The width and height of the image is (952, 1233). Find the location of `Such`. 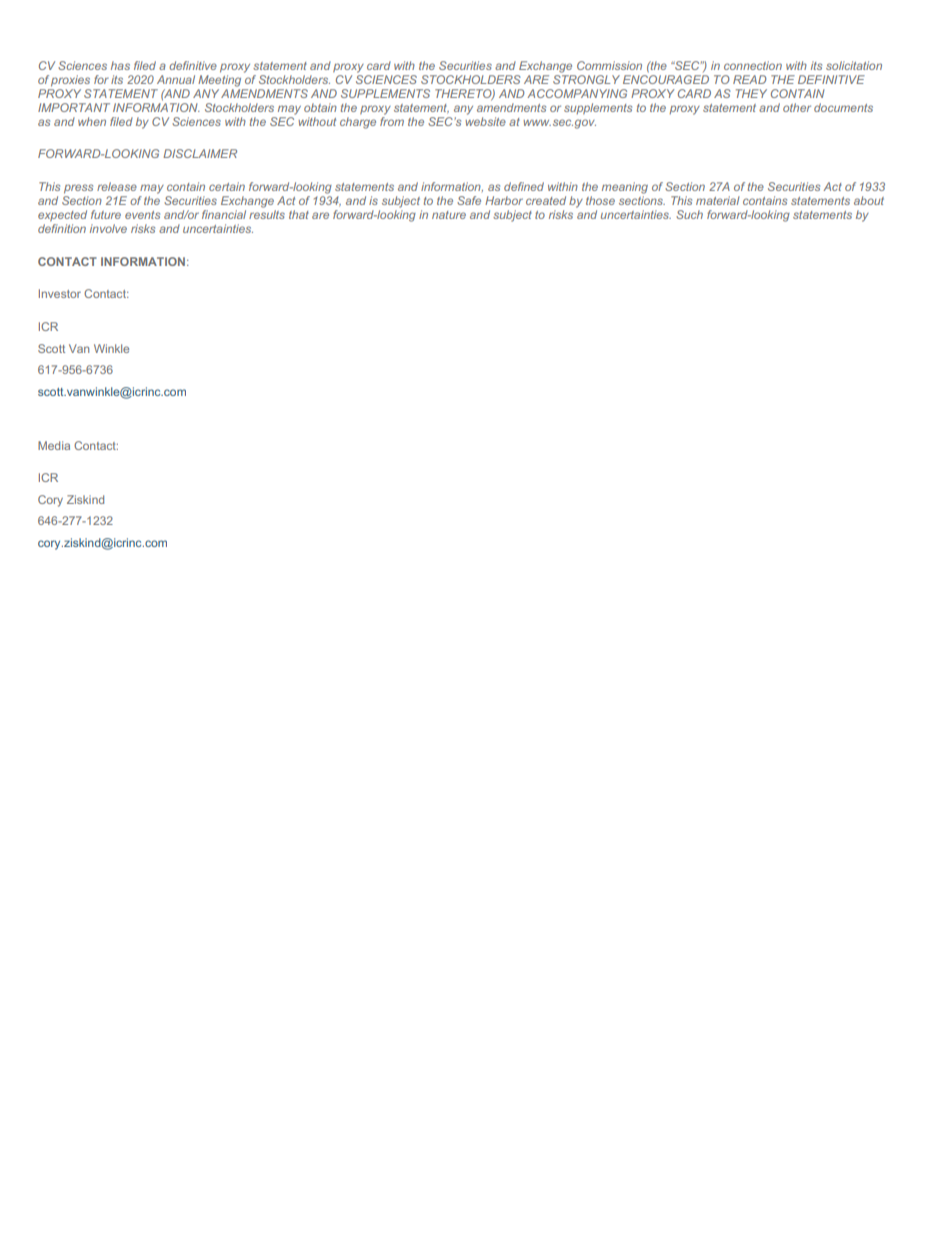

Such is located at coordinates (689, 214).
